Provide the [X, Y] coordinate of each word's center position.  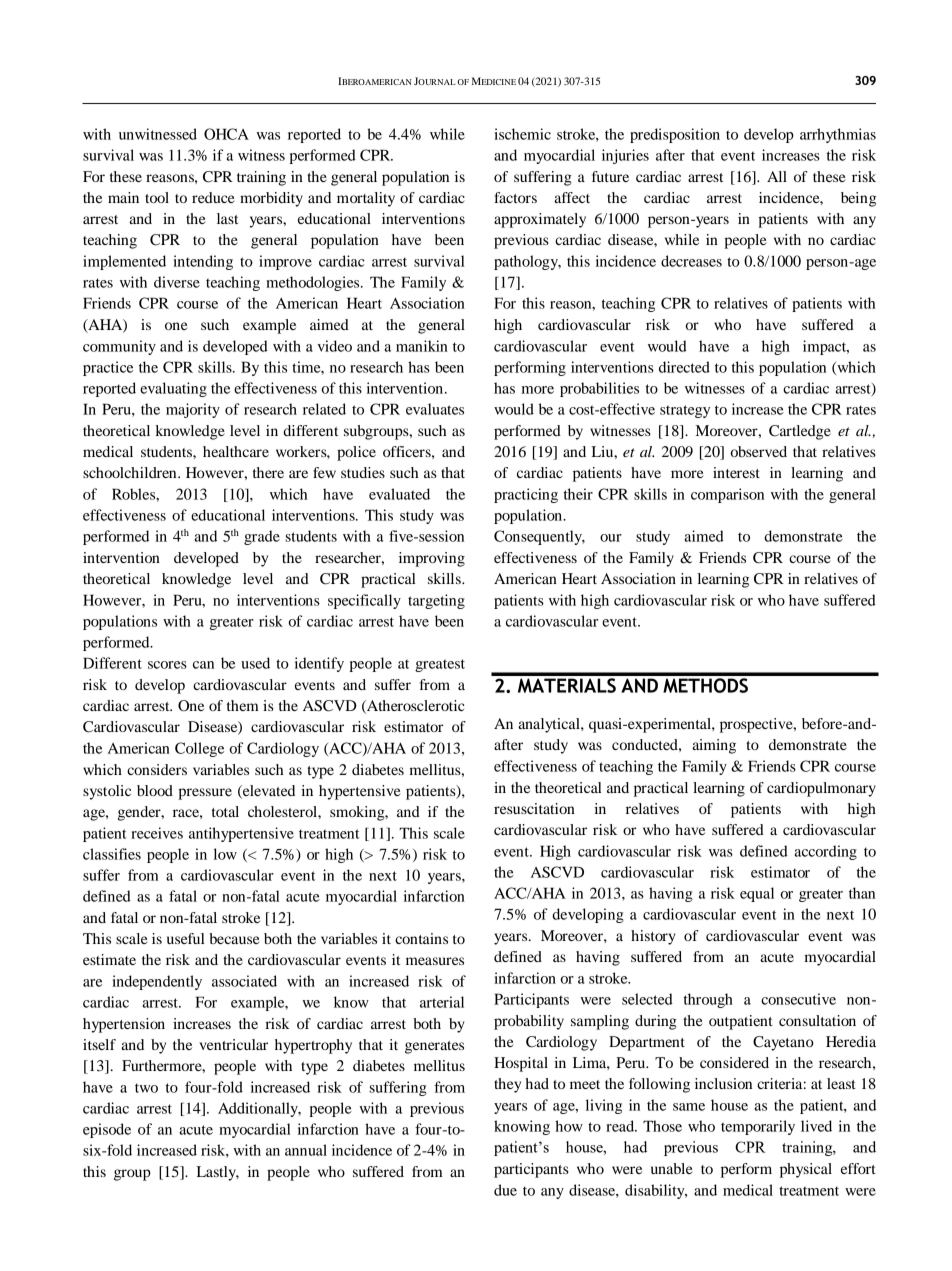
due [505, 1190]
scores [167, 665]
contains [421, 938]
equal [757, 894]
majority [193, 410]
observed [758, 451]
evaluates [435, 409]
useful [186, 938]
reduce [213, 197]
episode [107, 1130]
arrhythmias [838, 135]
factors [515, 197]
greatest [440, 665]
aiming [714, 746]
